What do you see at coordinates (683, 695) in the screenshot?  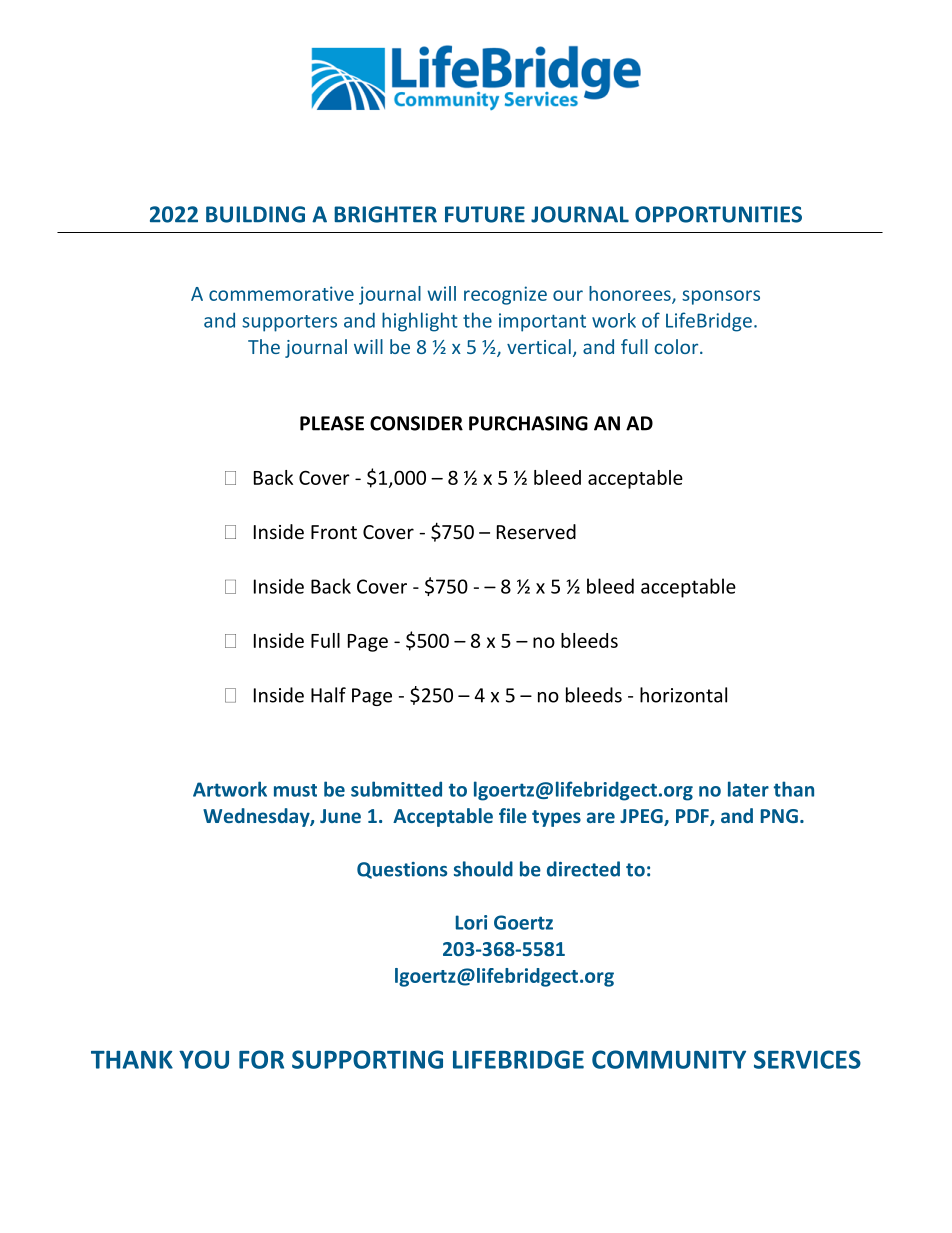 I see `horizontal` at bounding box center [683, 695].
